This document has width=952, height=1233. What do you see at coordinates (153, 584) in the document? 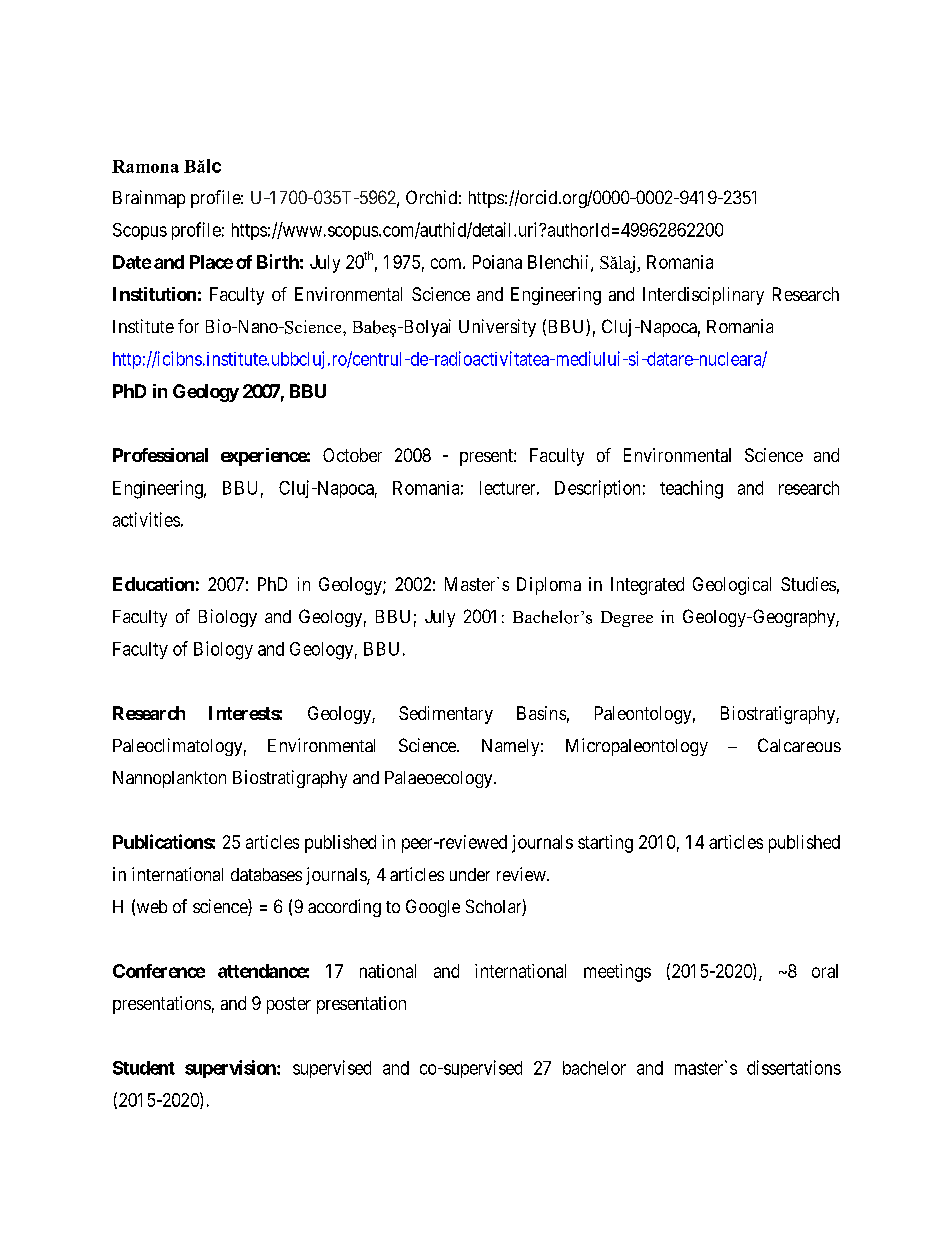
I see `Education` at bounding box center [153, 584].
